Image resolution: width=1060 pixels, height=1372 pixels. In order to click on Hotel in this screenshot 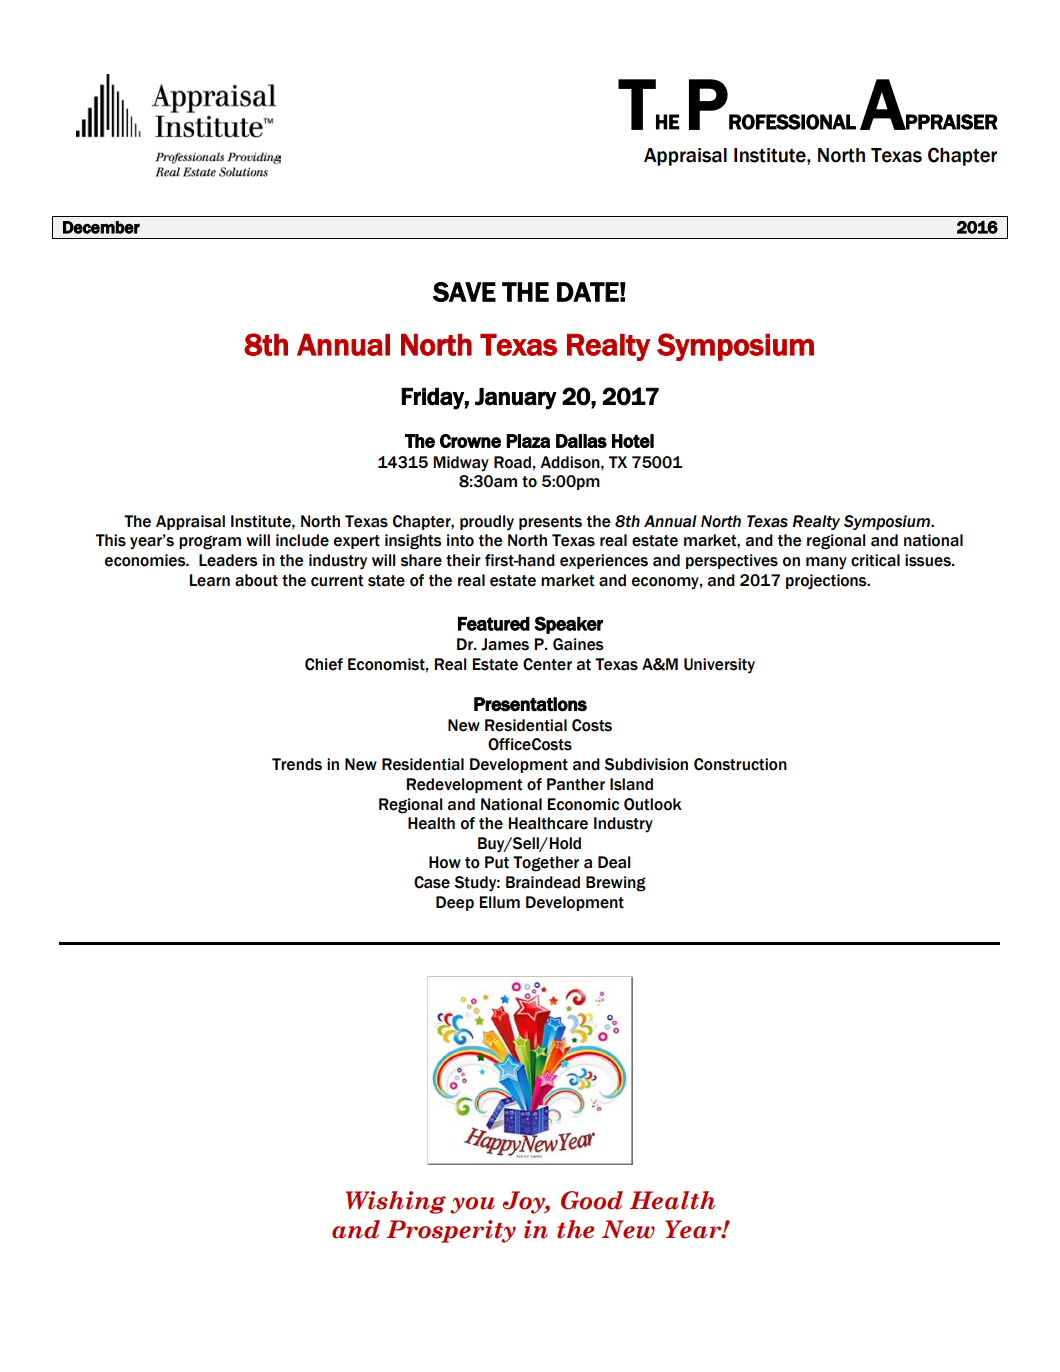, I will do `click(633, 441)`.
